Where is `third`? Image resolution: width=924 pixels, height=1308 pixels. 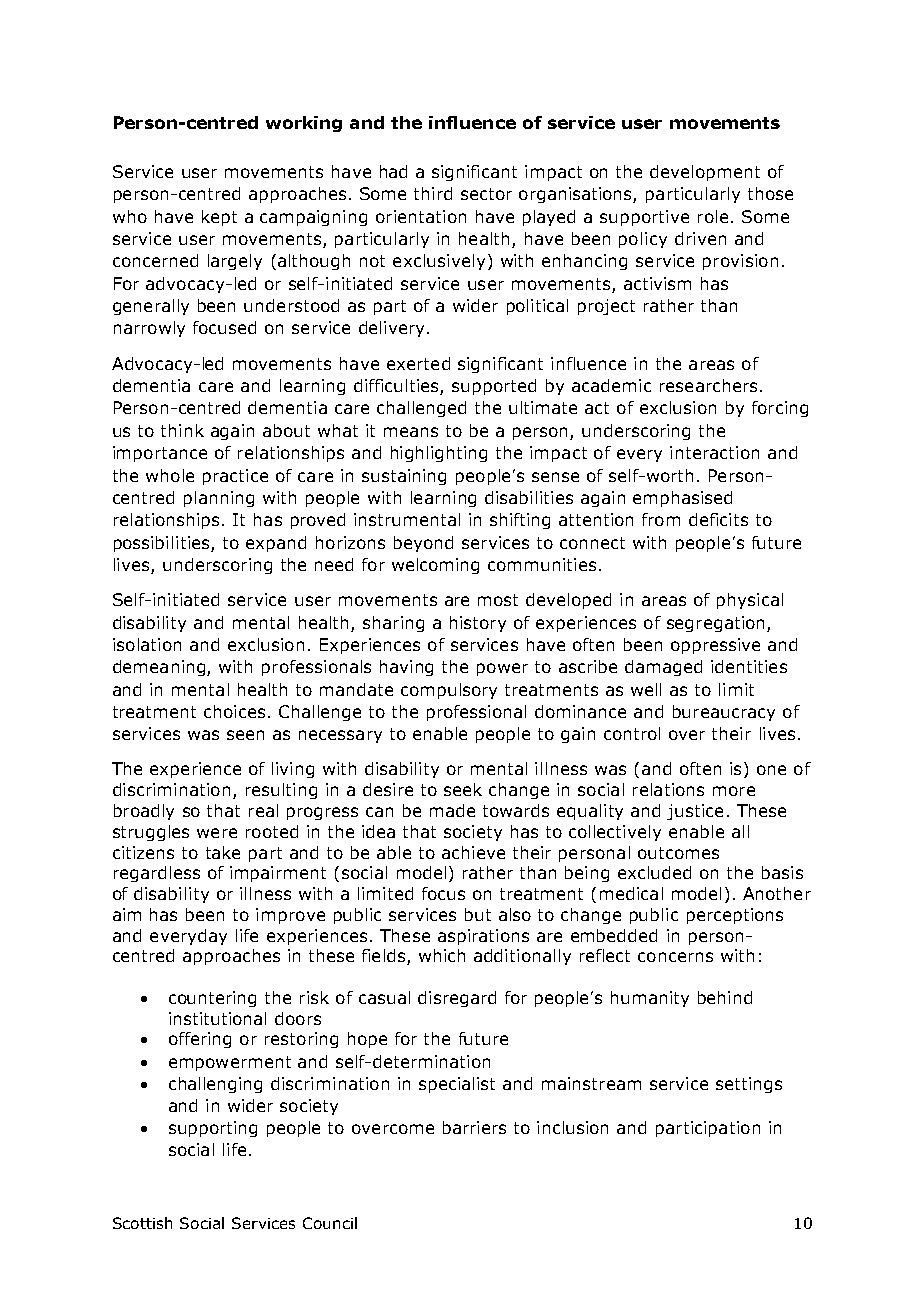 third is located at coordinates (433, 193).
